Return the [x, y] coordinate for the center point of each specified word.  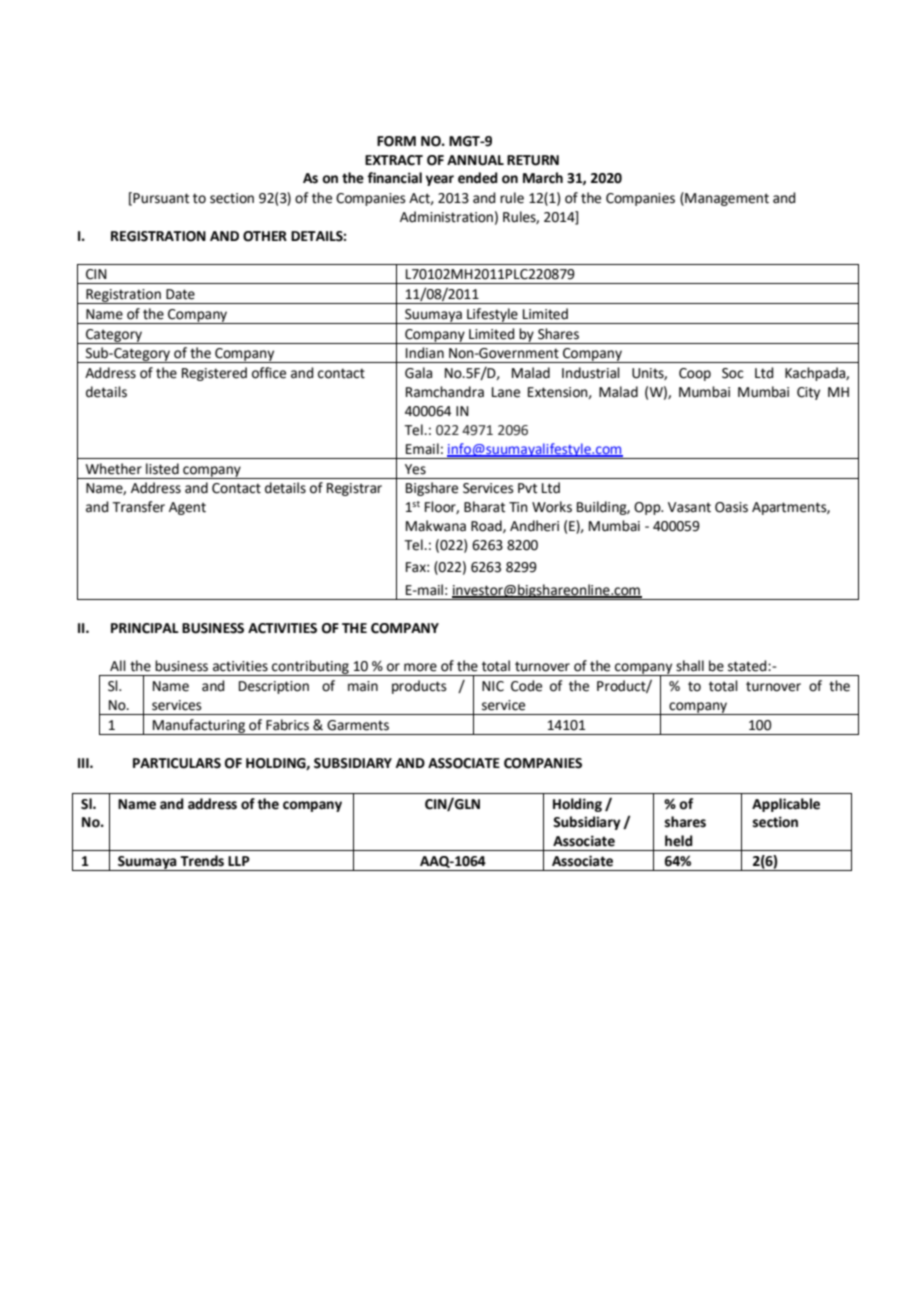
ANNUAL [475, 160]
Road [487, 526]
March [543, 178]
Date [180, 294]
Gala [418, 373]
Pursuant [160, 198]
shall [690, 666]
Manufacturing [199, 727]
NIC [493, 686]
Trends [202, 861]
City [808, 393]
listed [162, 469]
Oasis [731, 507]
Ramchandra [445, 392]
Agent [187, 508]
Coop [695, 374]
